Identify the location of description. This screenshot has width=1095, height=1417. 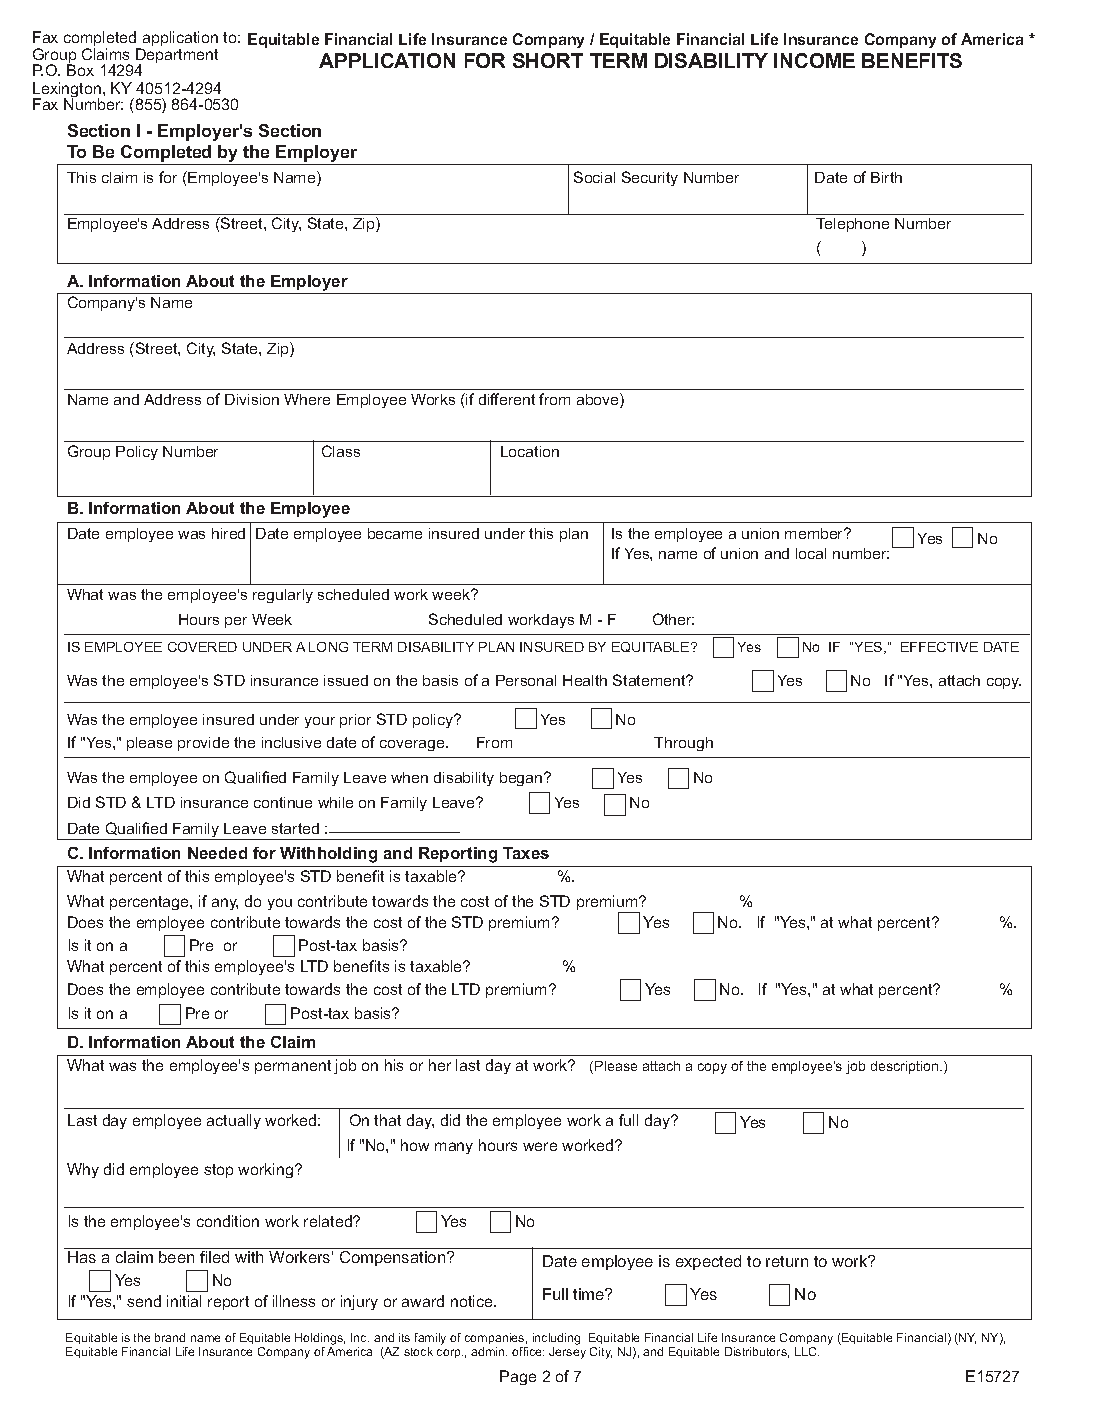
(906, 1067).
